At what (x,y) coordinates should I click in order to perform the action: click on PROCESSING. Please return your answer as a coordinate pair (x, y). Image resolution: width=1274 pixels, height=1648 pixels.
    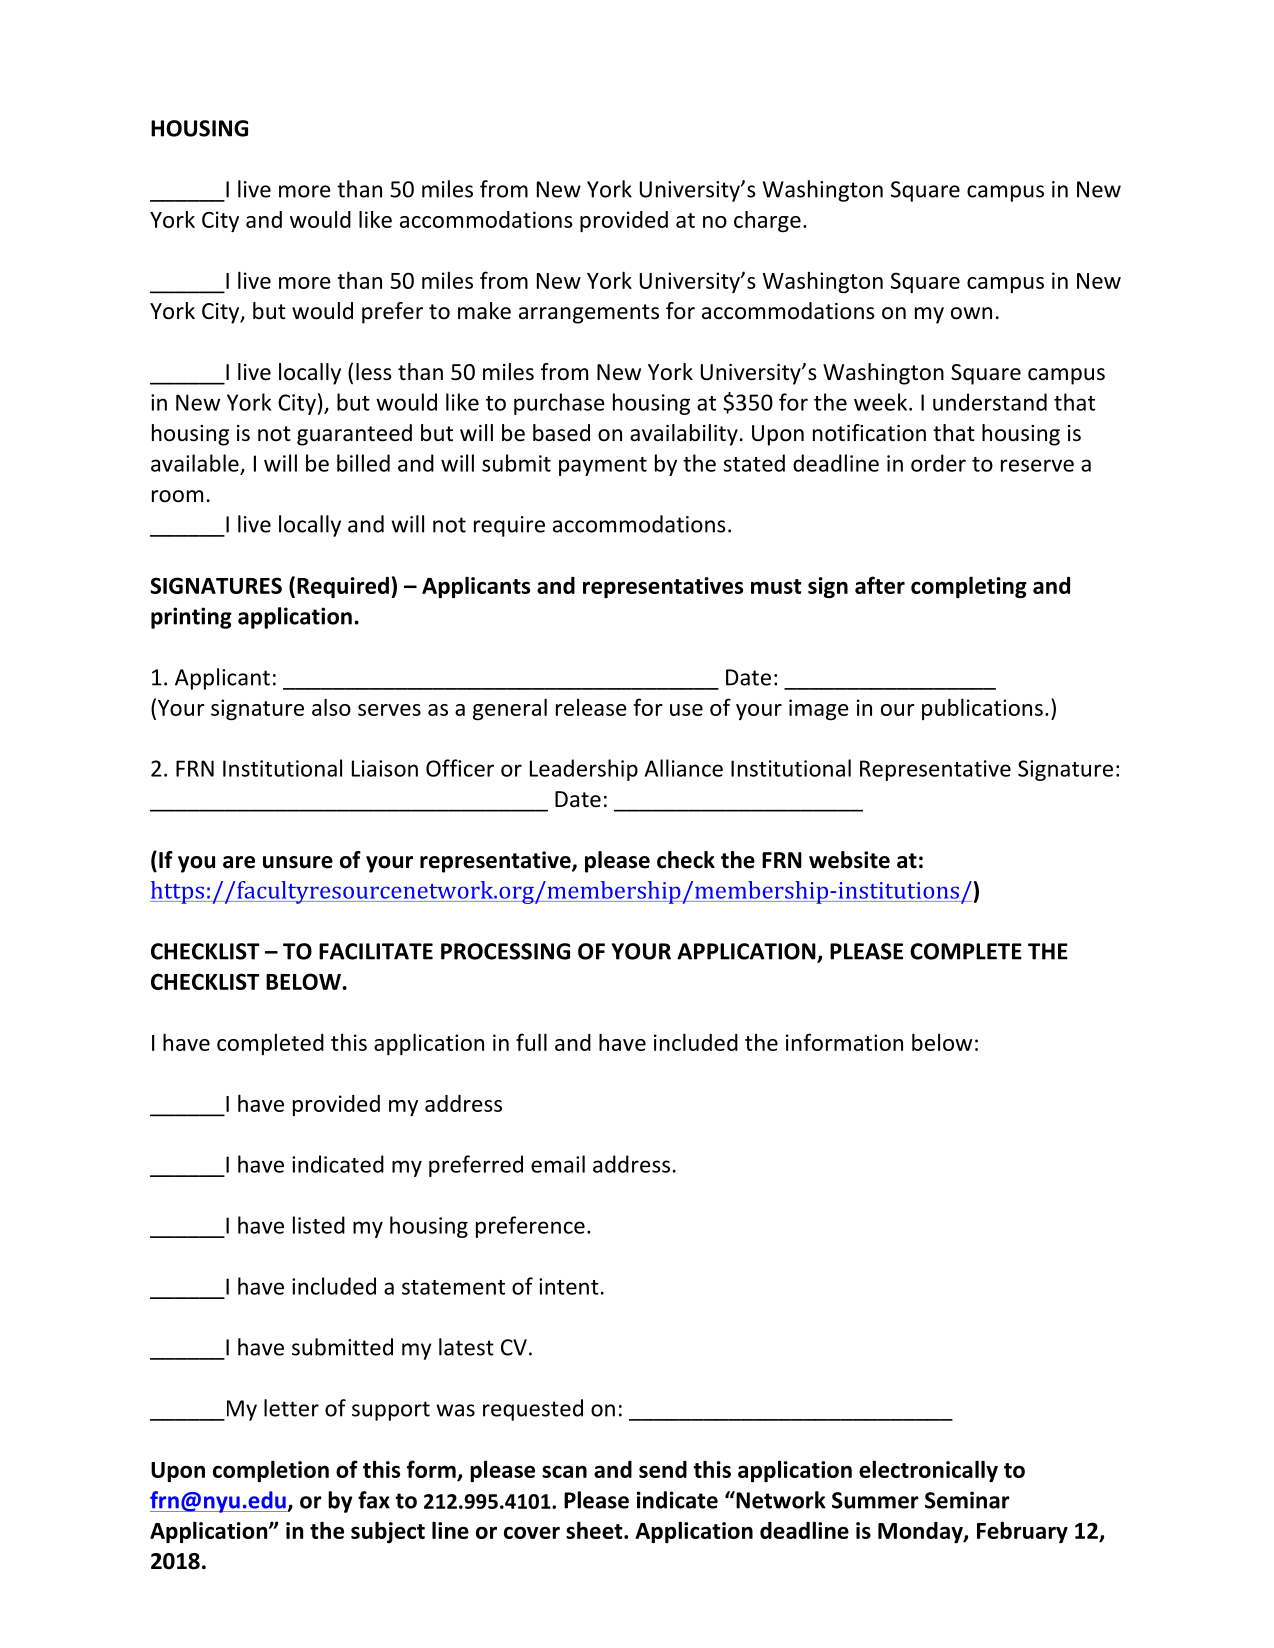
    Looking at the image, I should click on (505, 951).
